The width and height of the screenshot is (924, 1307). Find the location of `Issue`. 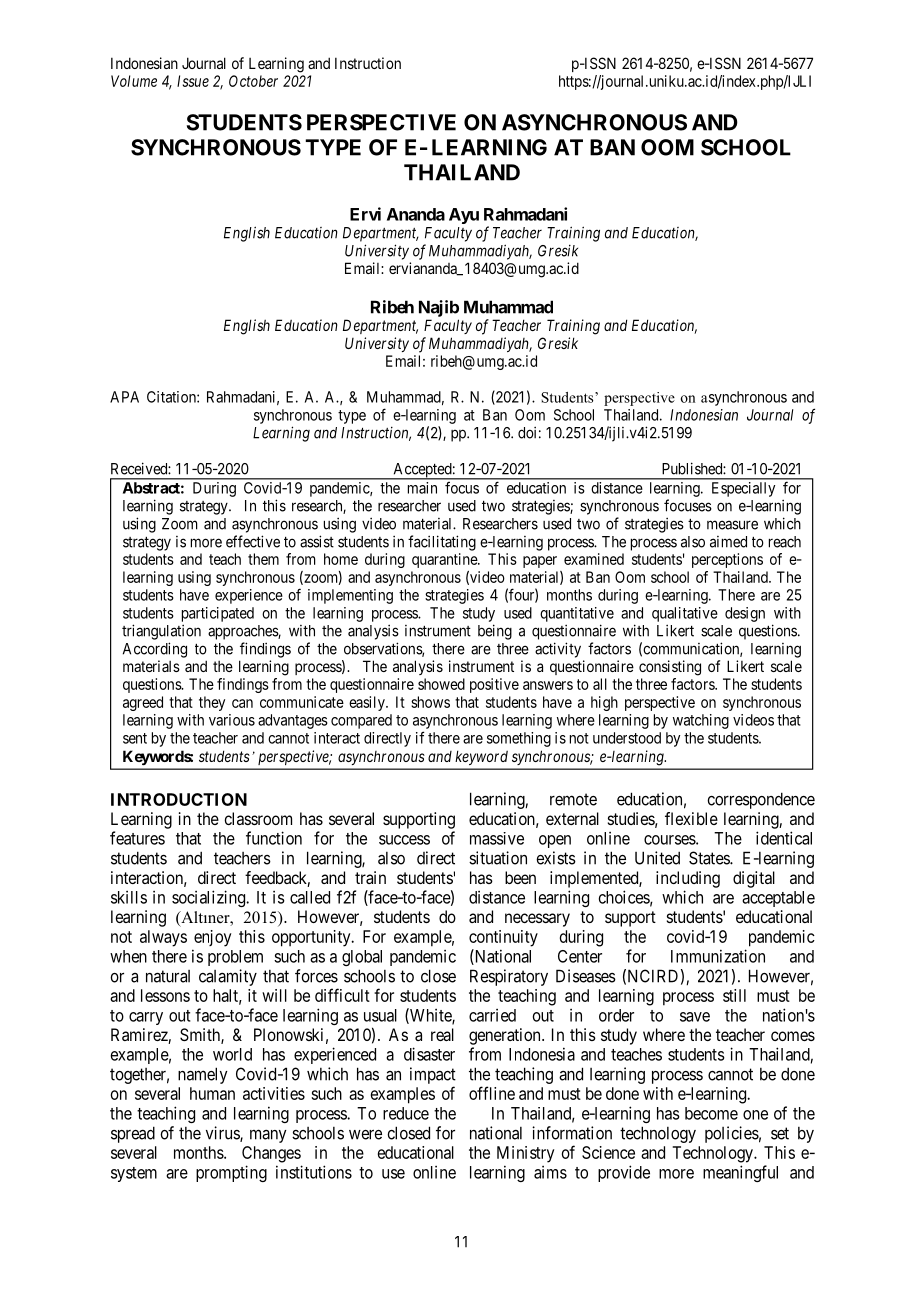

Issue is located at coordinates (193, 81).
